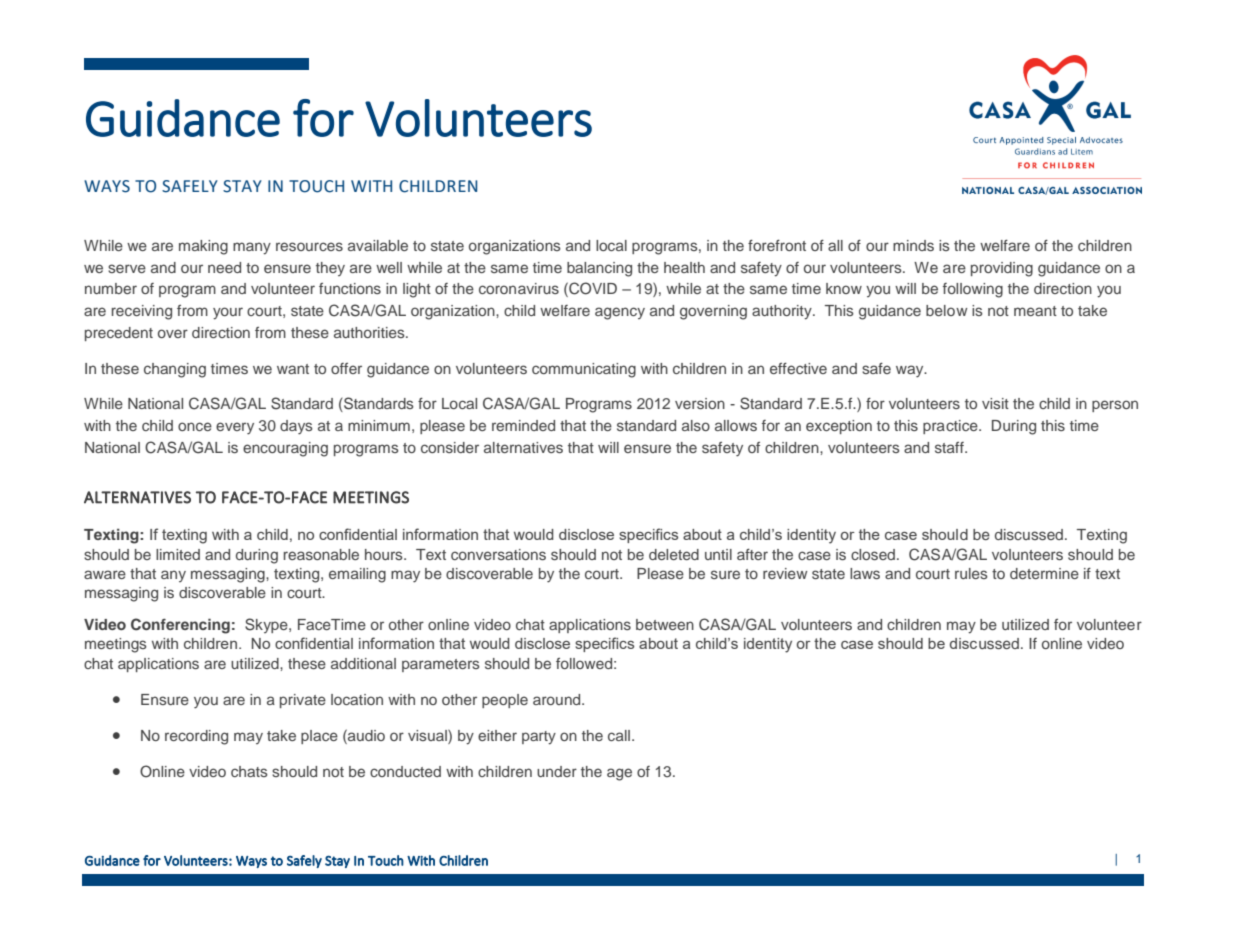 This screenshot has height=952, width=1233. What do you see at coordinates (696, 425) in the screenshot?
I see `also` at bounding box center [696, 425].
